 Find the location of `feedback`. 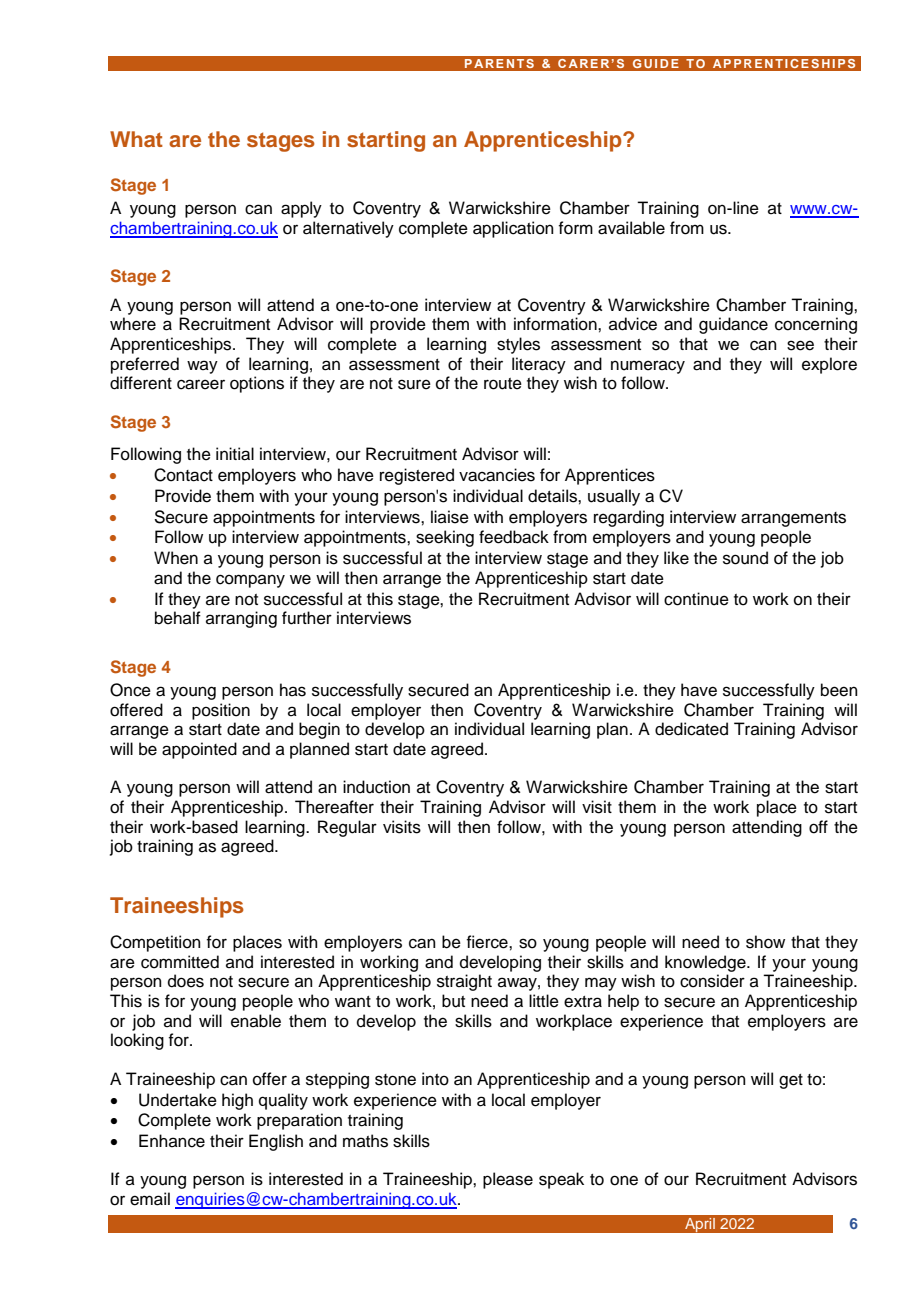

feedback is located at coordinates (514, 537).
